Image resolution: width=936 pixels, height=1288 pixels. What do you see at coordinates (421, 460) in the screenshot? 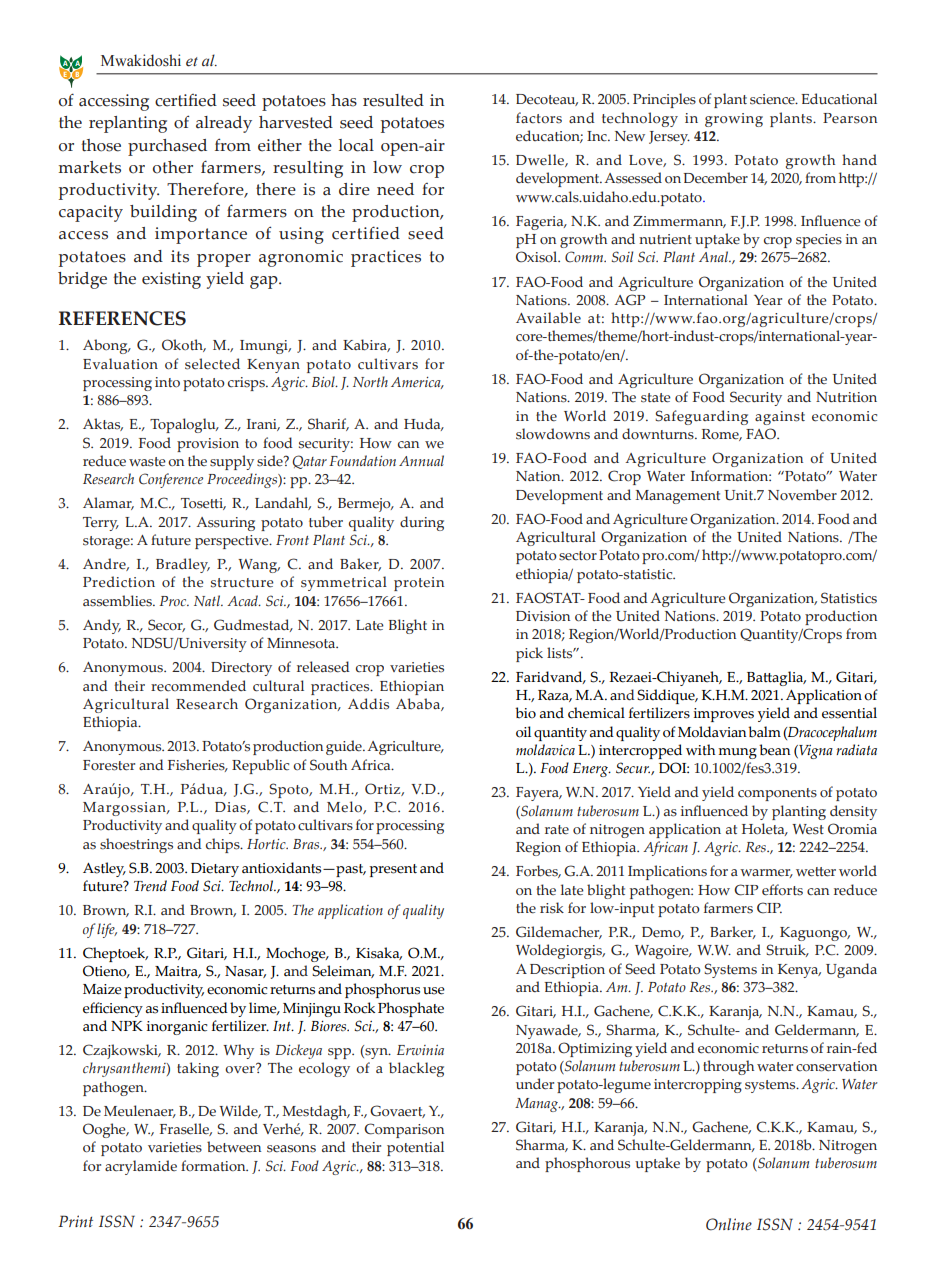
I see `Annual` at bounding box center [421, 460].
